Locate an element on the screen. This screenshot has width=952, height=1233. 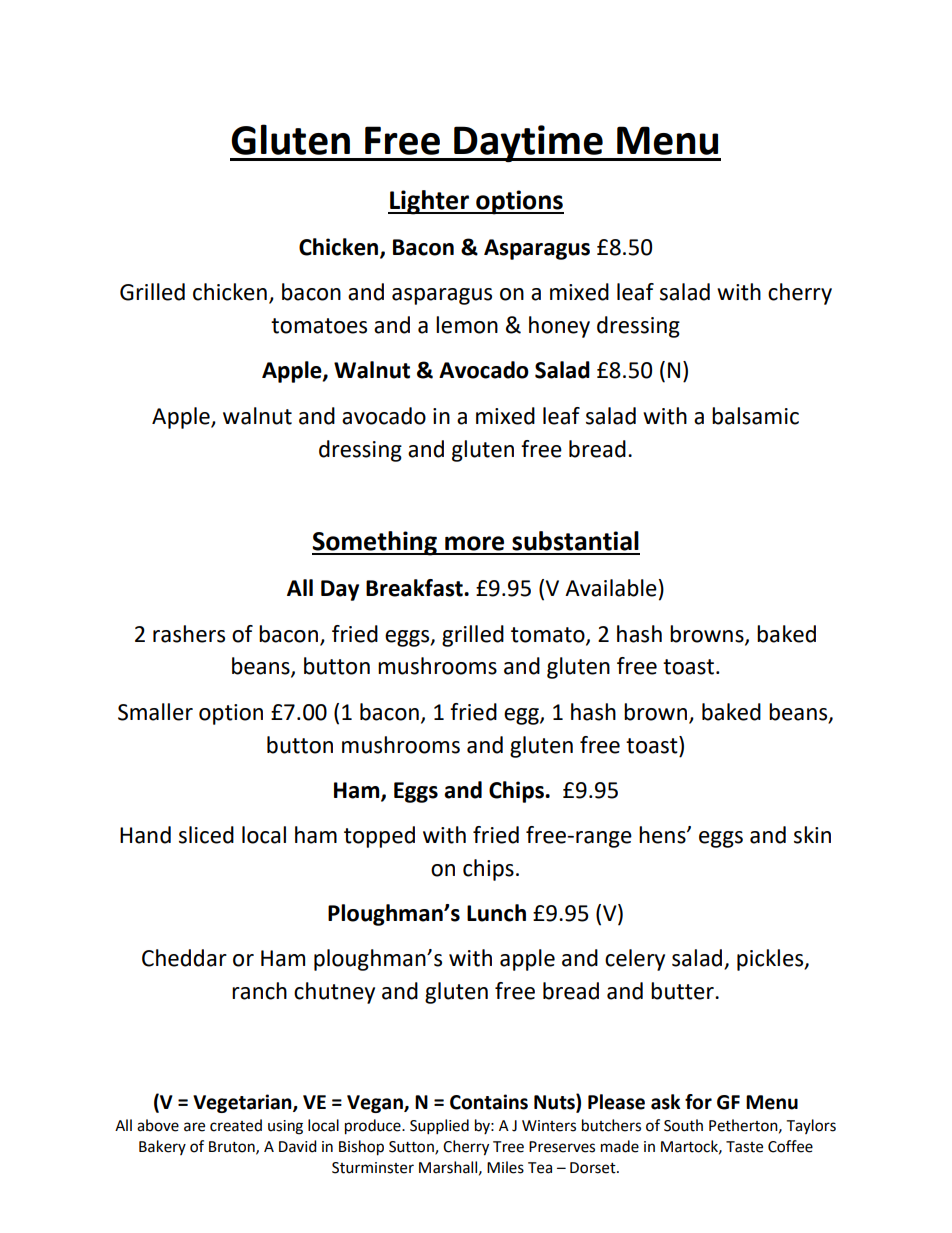
rashers is located at coordinates (189, 634).
